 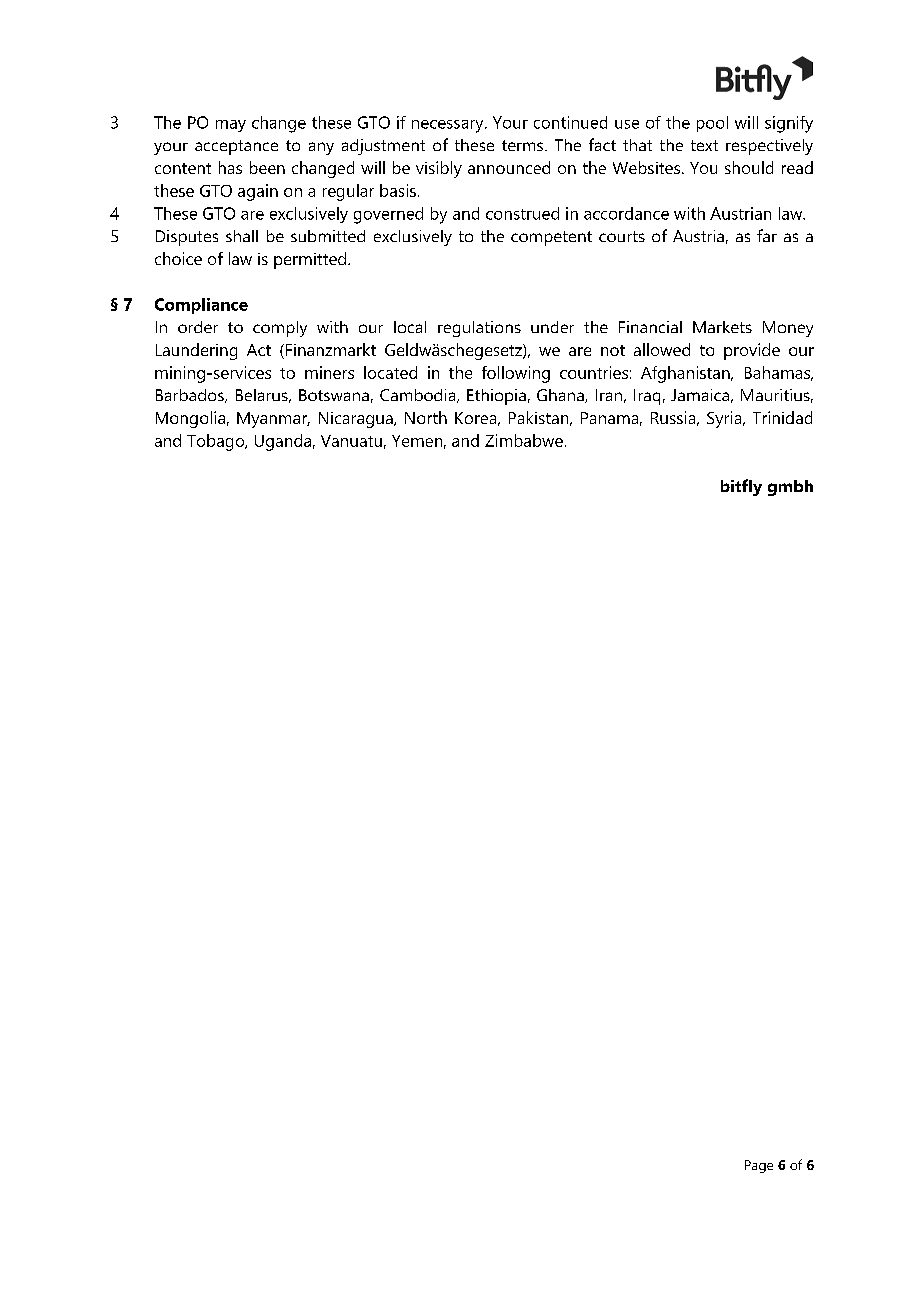 I want to click on gmbh, so click(x=790, y=488).
